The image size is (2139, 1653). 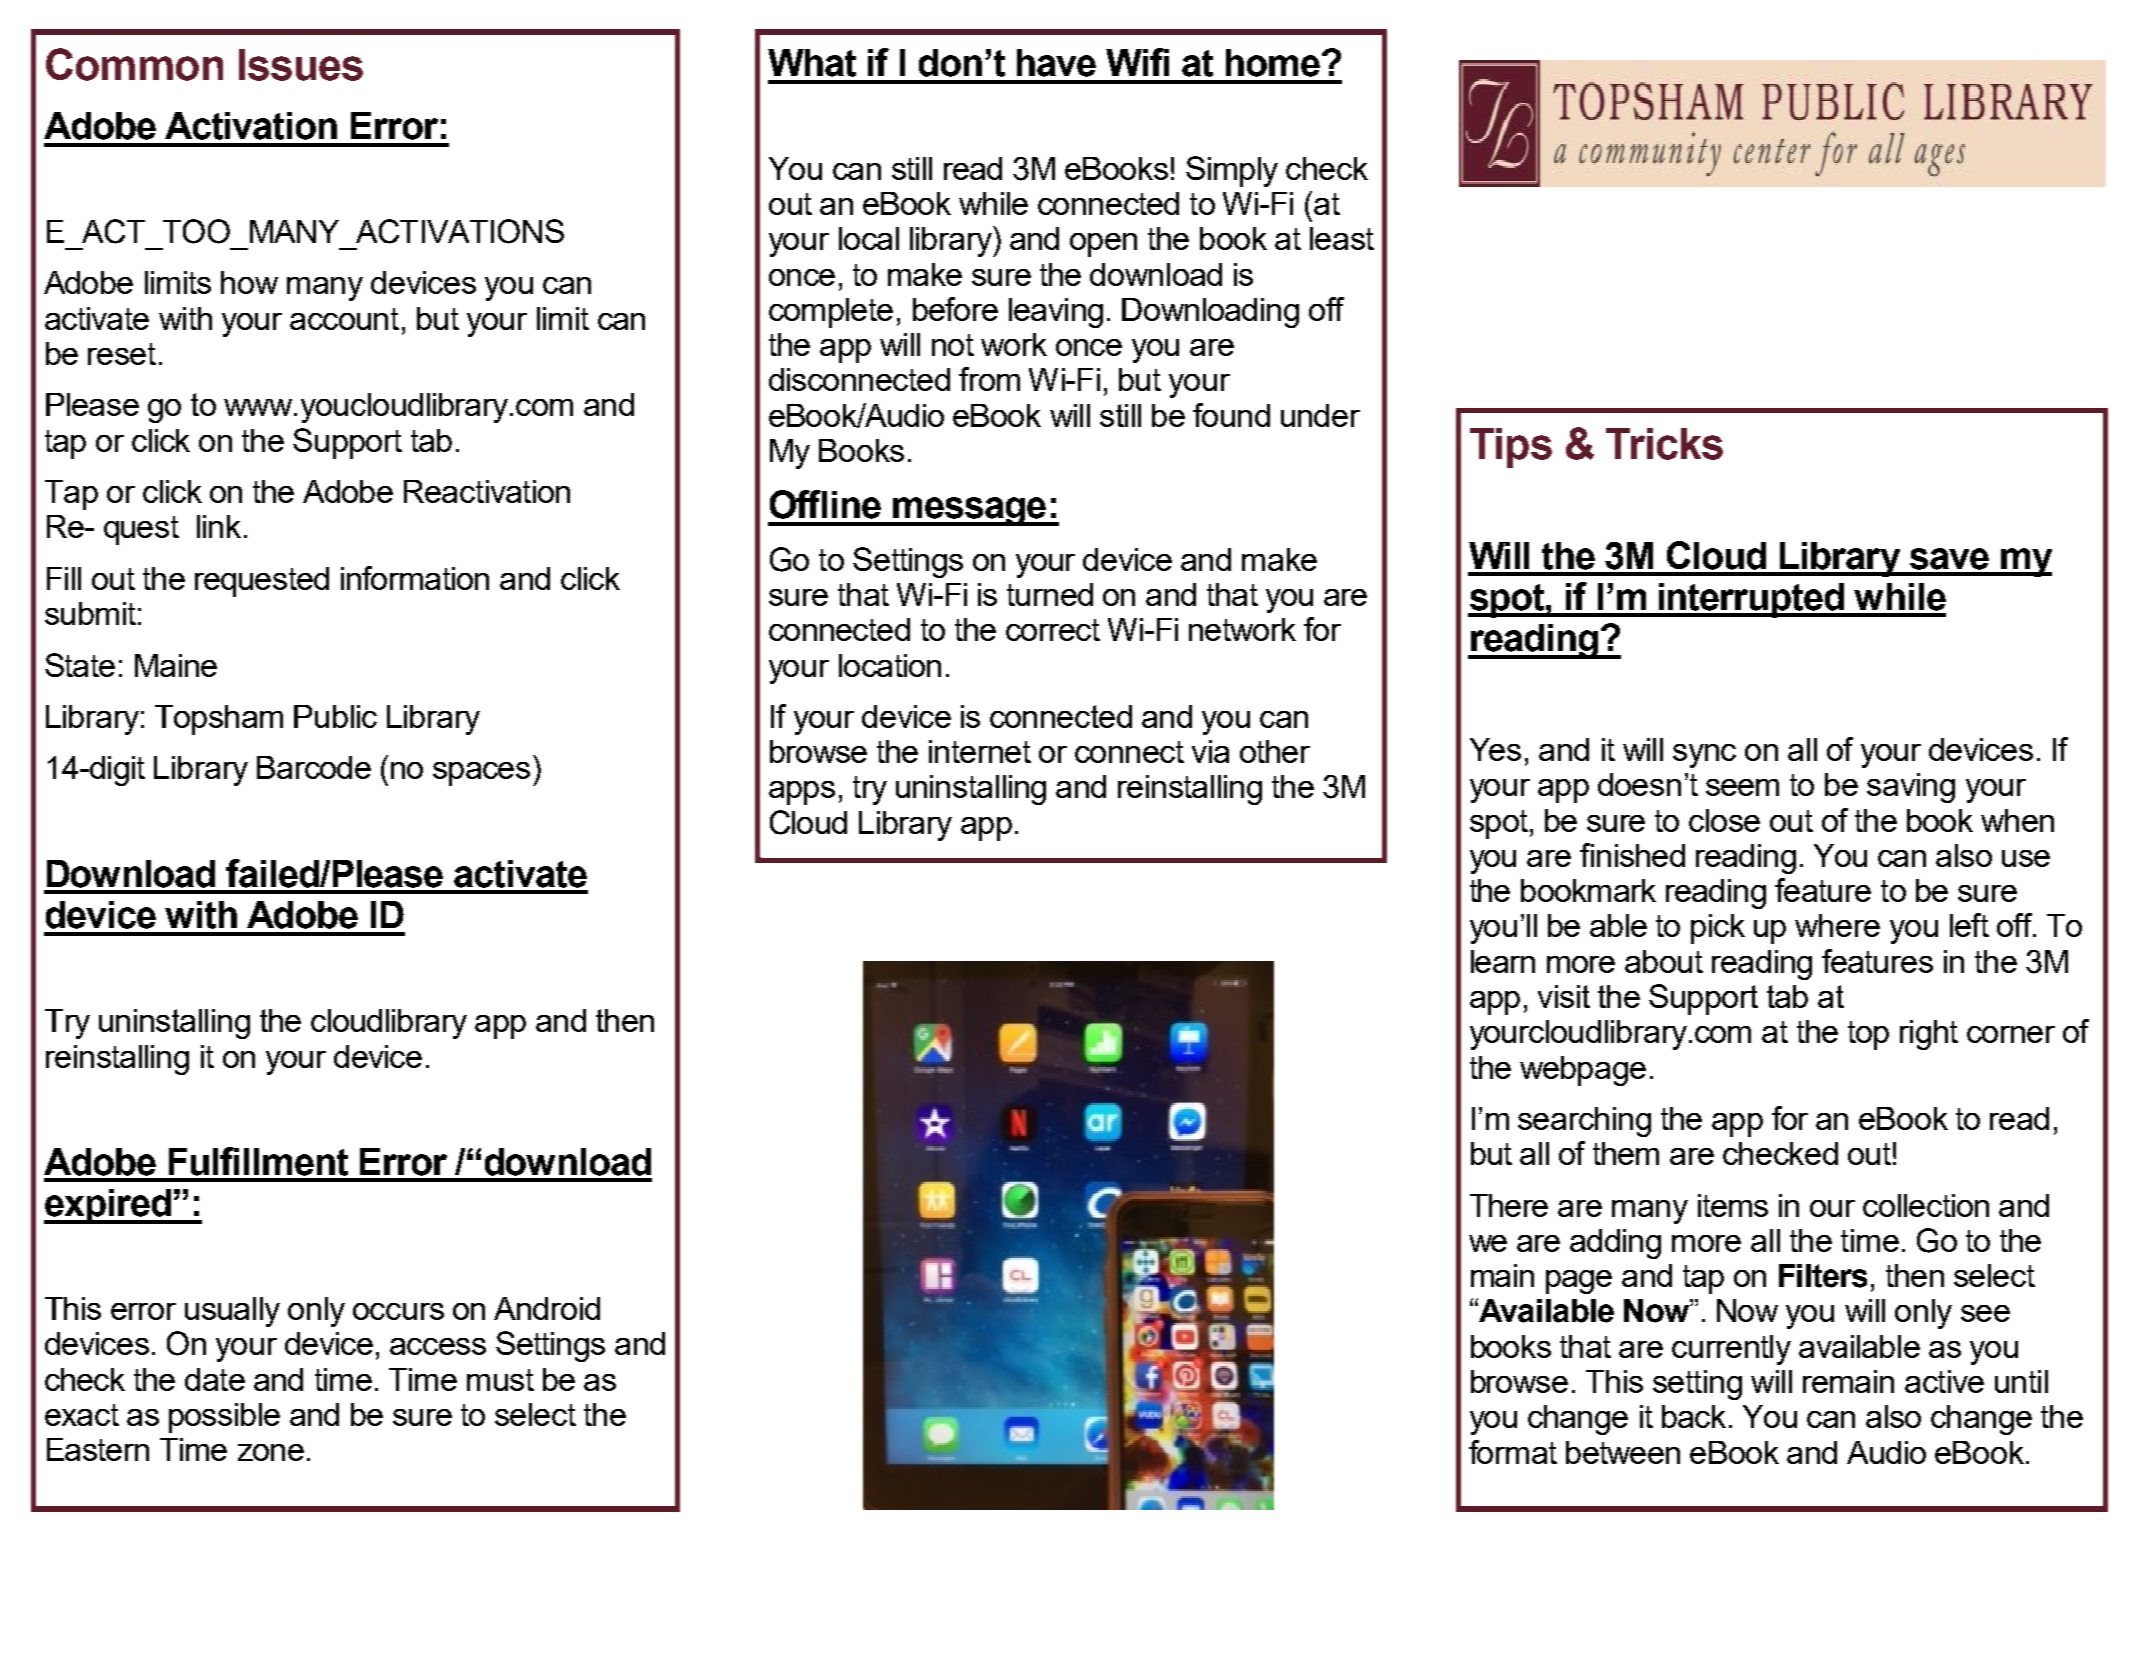 What do you see at coordinates (301, 65) in the screenshot?
I see `Issues` at bounding box center [301, 65].
